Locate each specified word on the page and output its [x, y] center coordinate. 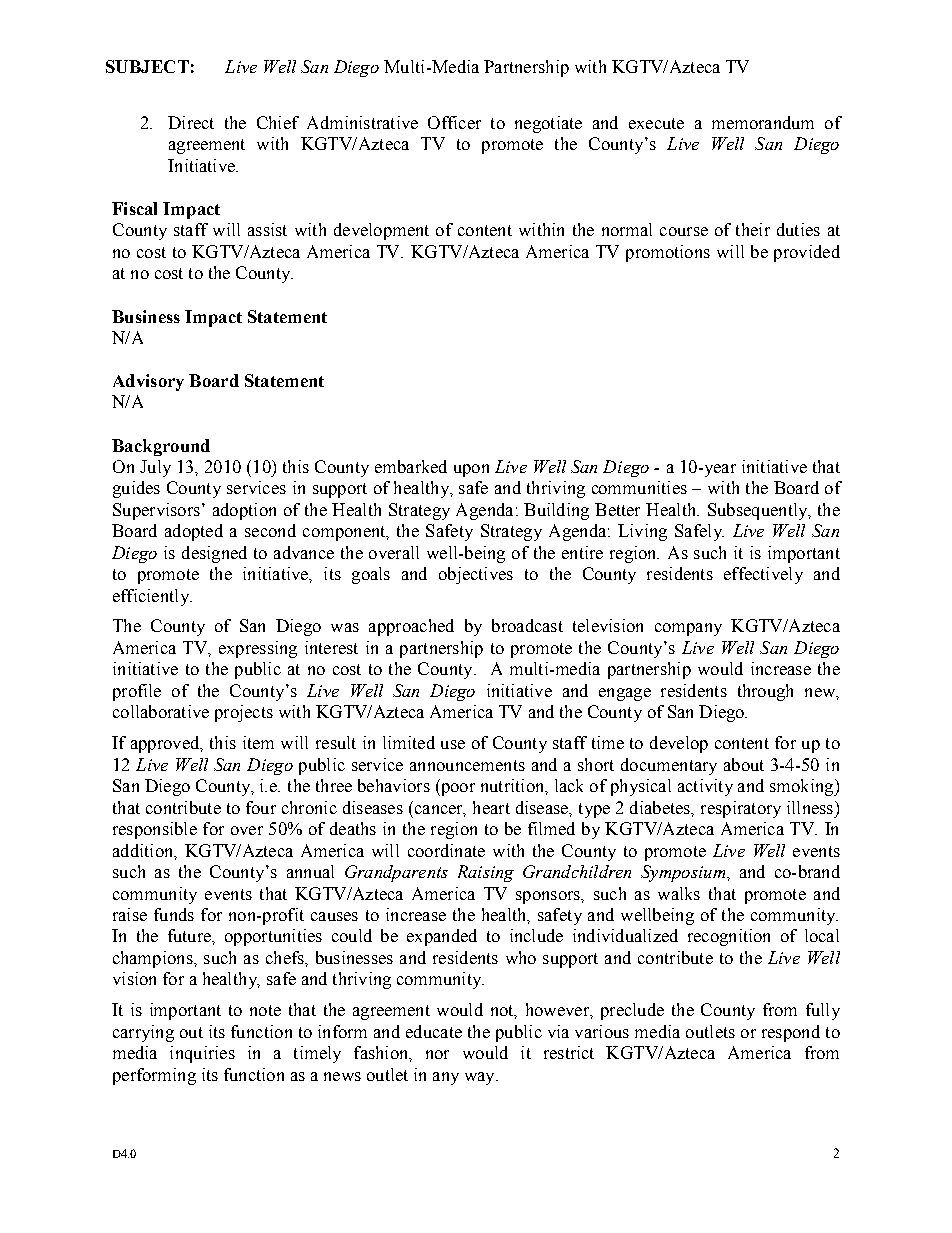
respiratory [741, 809]
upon [471, 470]
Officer [454, 122]
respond [791, 1033]
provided [807, 253]
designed [214, 554]
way [481, 1078]
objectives [476, 575]
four [261, 807]
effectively [763, 575]
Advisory [148, 382]
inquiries [202, 1054]
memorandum [763, 122]
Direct [191, 122]
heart [491, 807]
